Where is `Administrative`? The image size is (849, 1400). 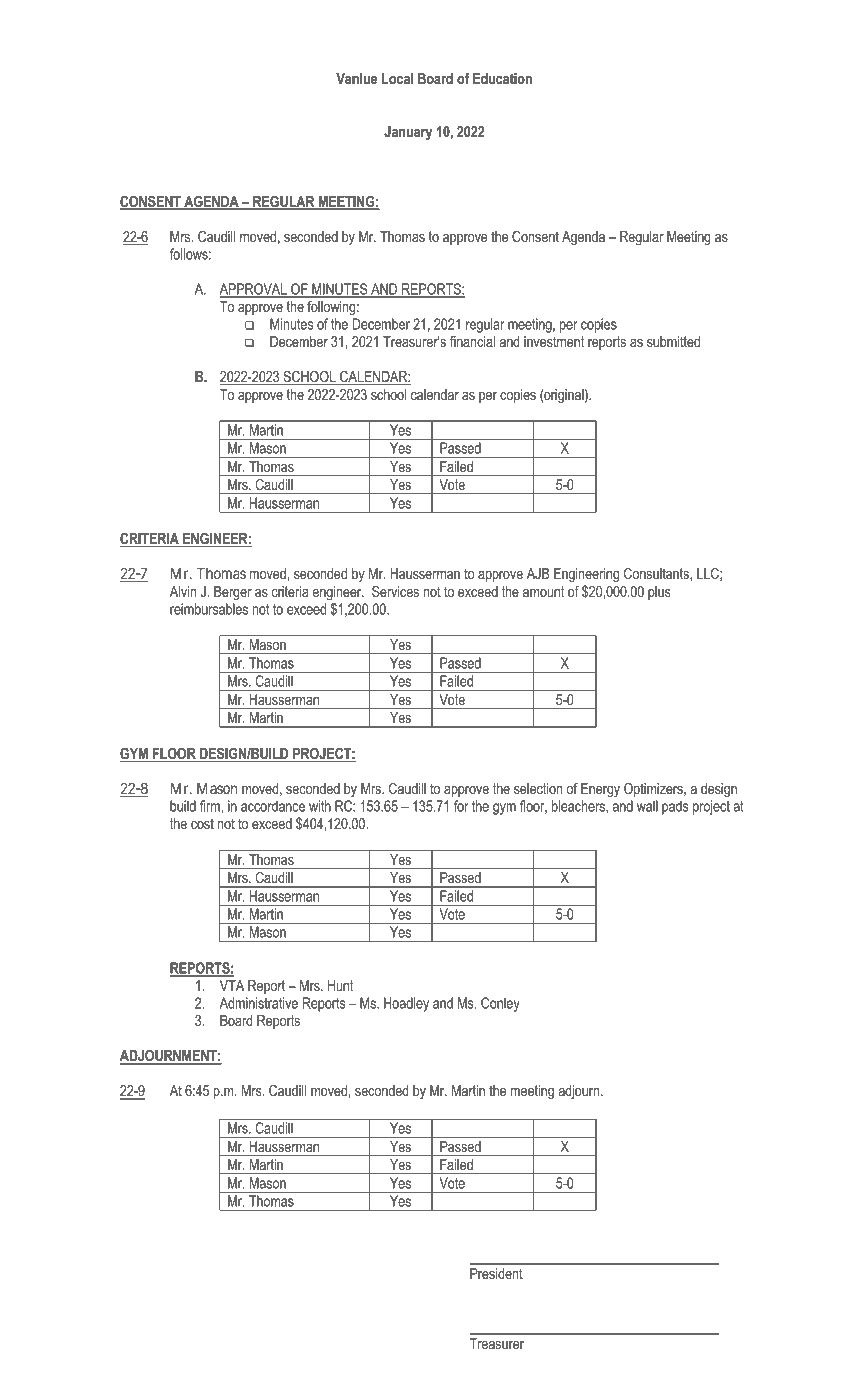
Administrative is located at coordinates (259, 1003).
